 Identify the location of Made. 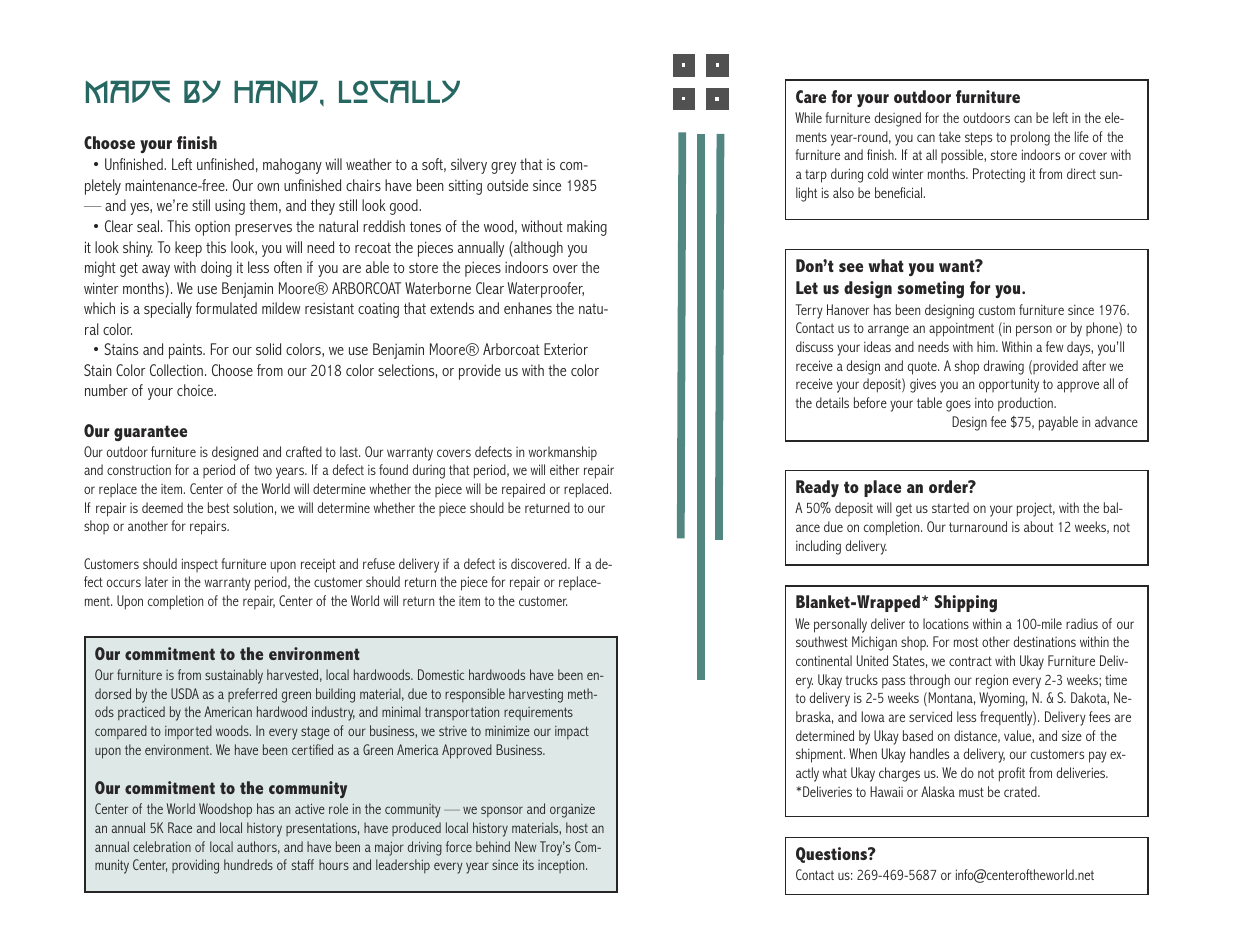
(128, 91).
